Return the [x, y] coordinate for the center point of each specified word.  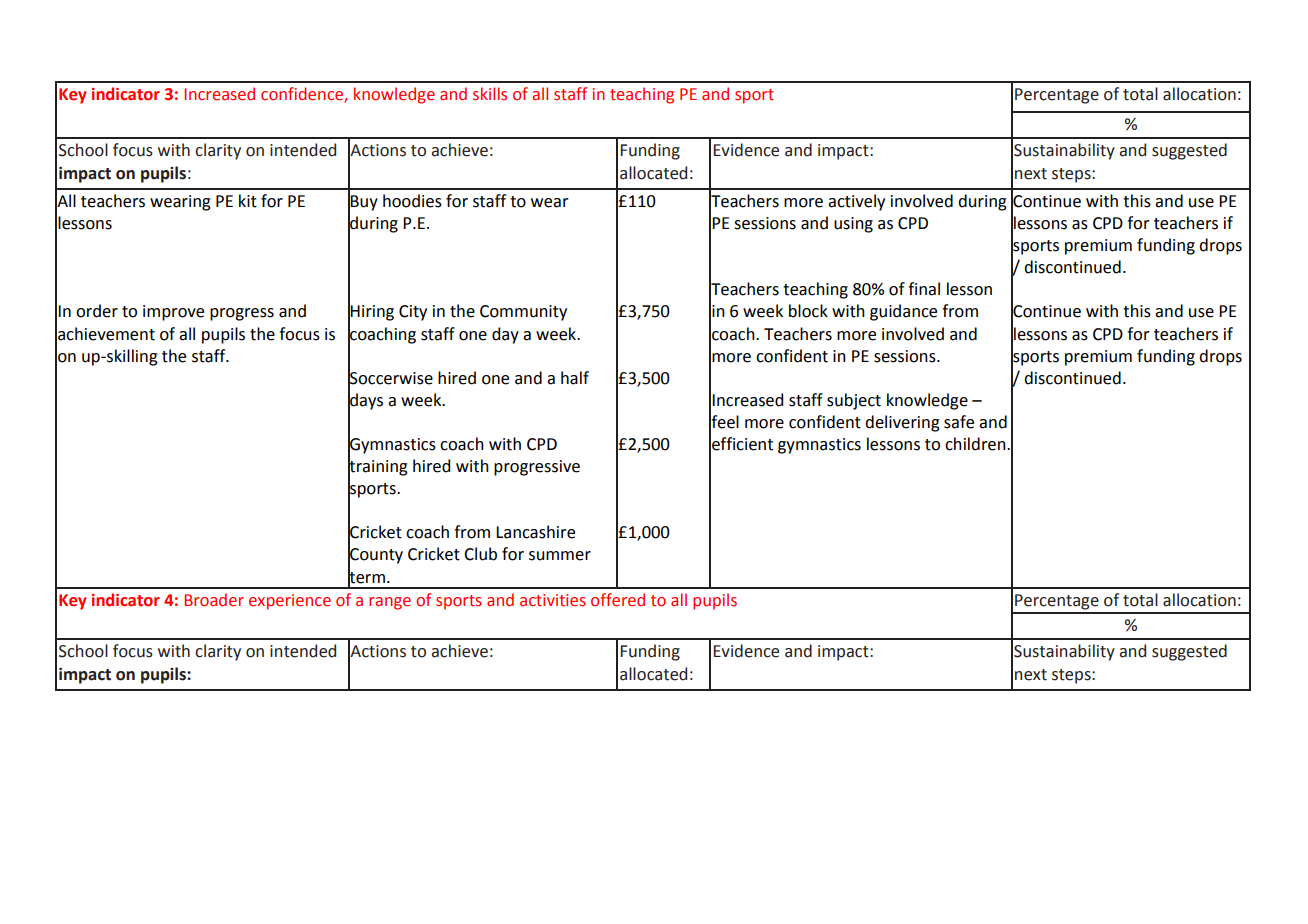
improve [173, 313]
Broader [214, 600]
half [575, 378]
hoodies [412, 201]
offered [618, 600]
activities [553, 600]
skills [490, 94]
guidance [903, 312]
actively [856, 202]
